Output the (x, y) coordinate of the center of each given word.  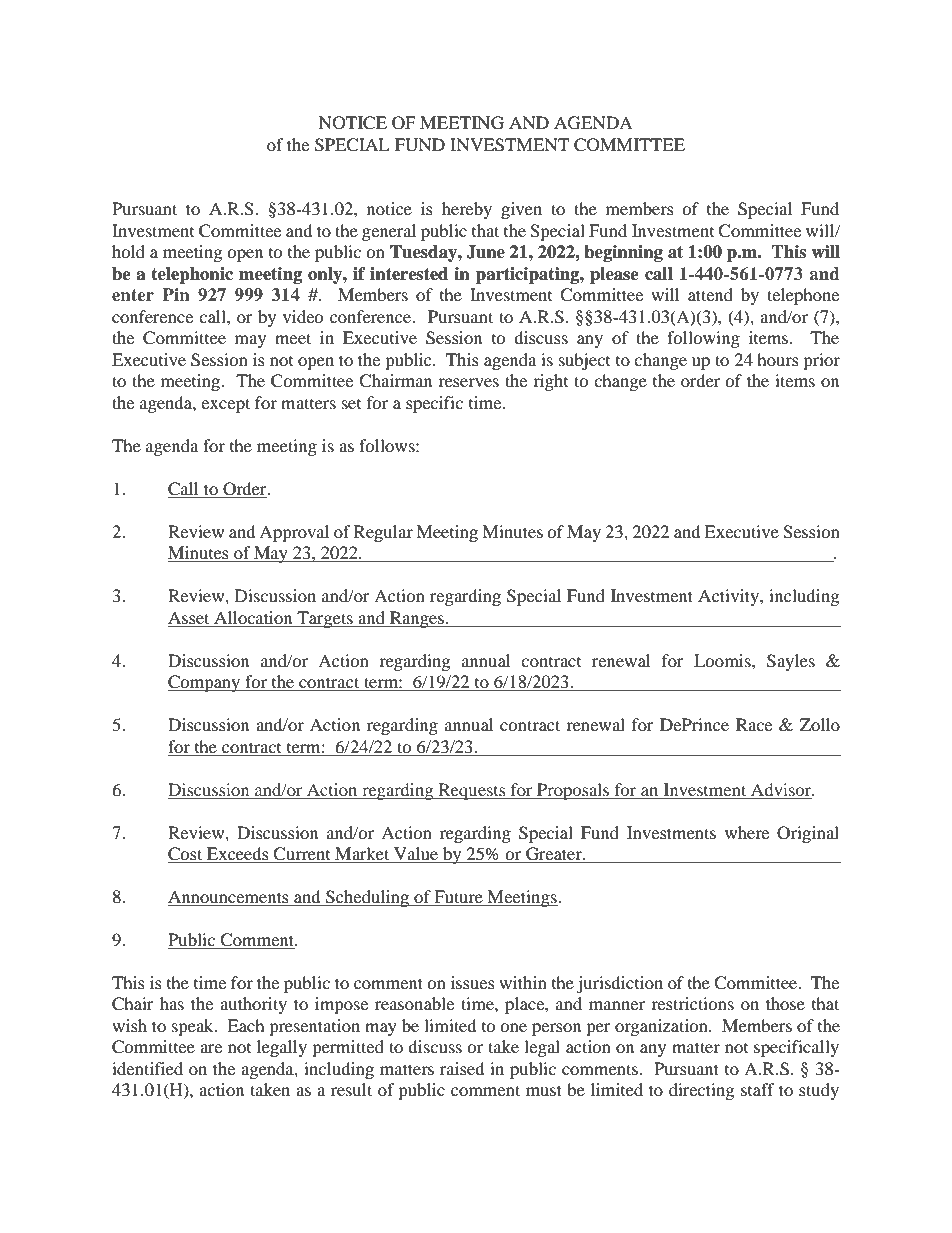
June (485, 252)
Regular (383, 533)
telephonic (192, 275)
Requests (472, 791)
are (211, 1048)
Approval (294, 533)
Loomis (723, 660)
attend (710, 294)
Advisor (782, 789)
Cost (186, 855)
